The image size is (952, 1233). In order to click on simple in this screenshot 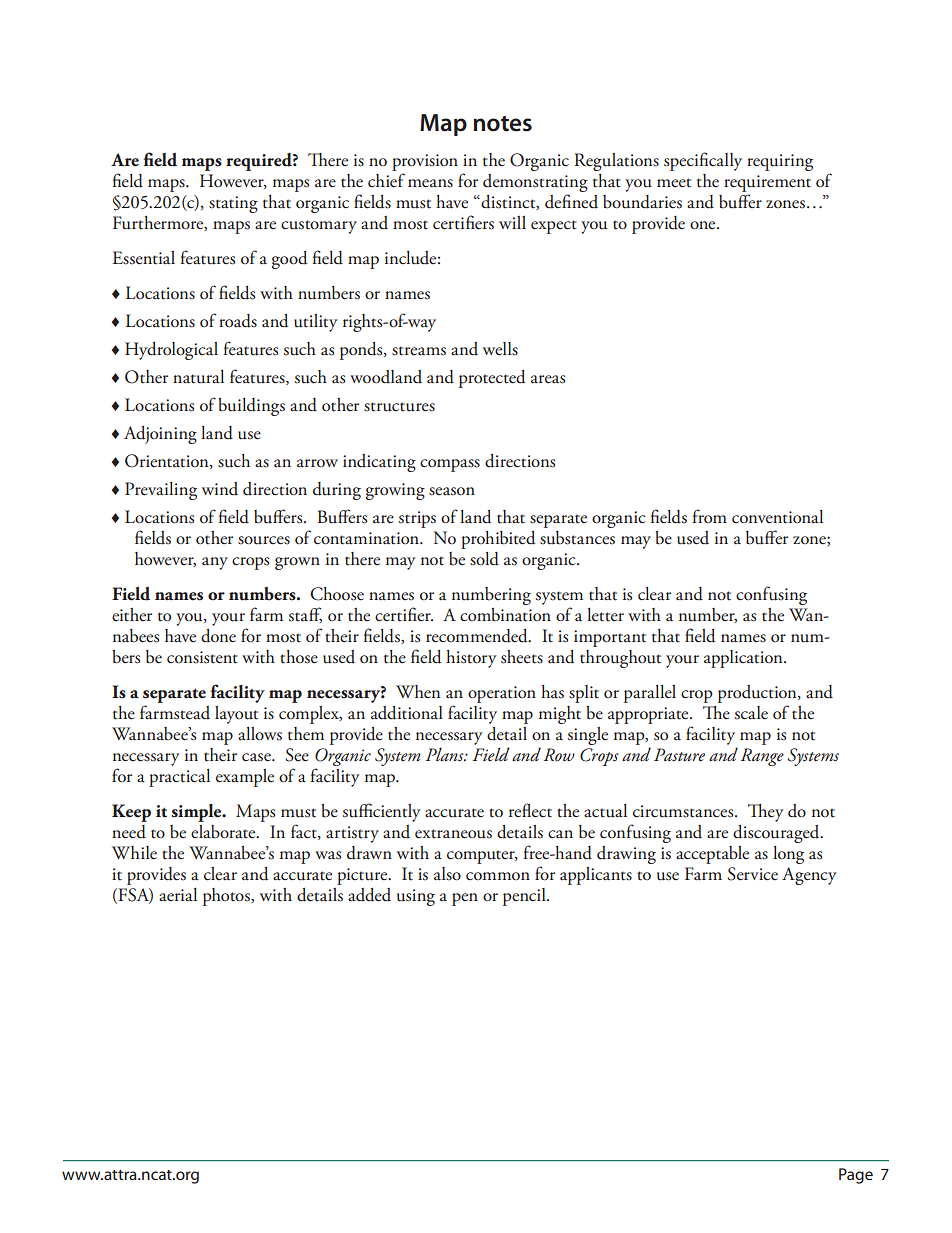, I will do `click(197, 813)`.
